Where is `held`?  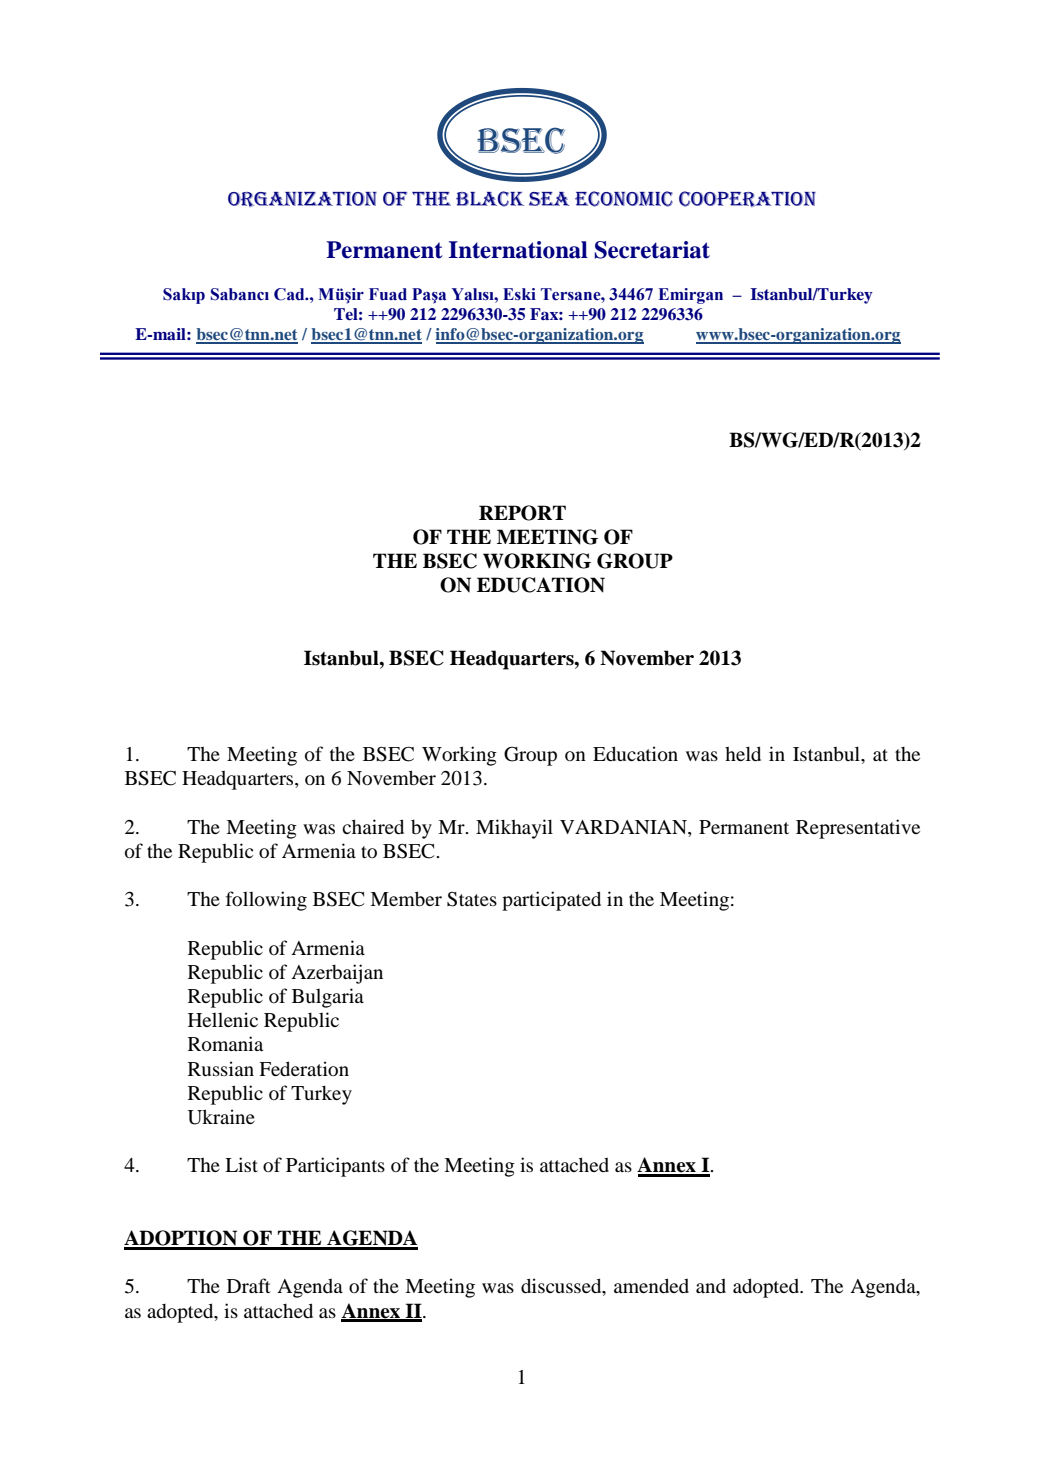 held is located at coordinates (743, 753).
